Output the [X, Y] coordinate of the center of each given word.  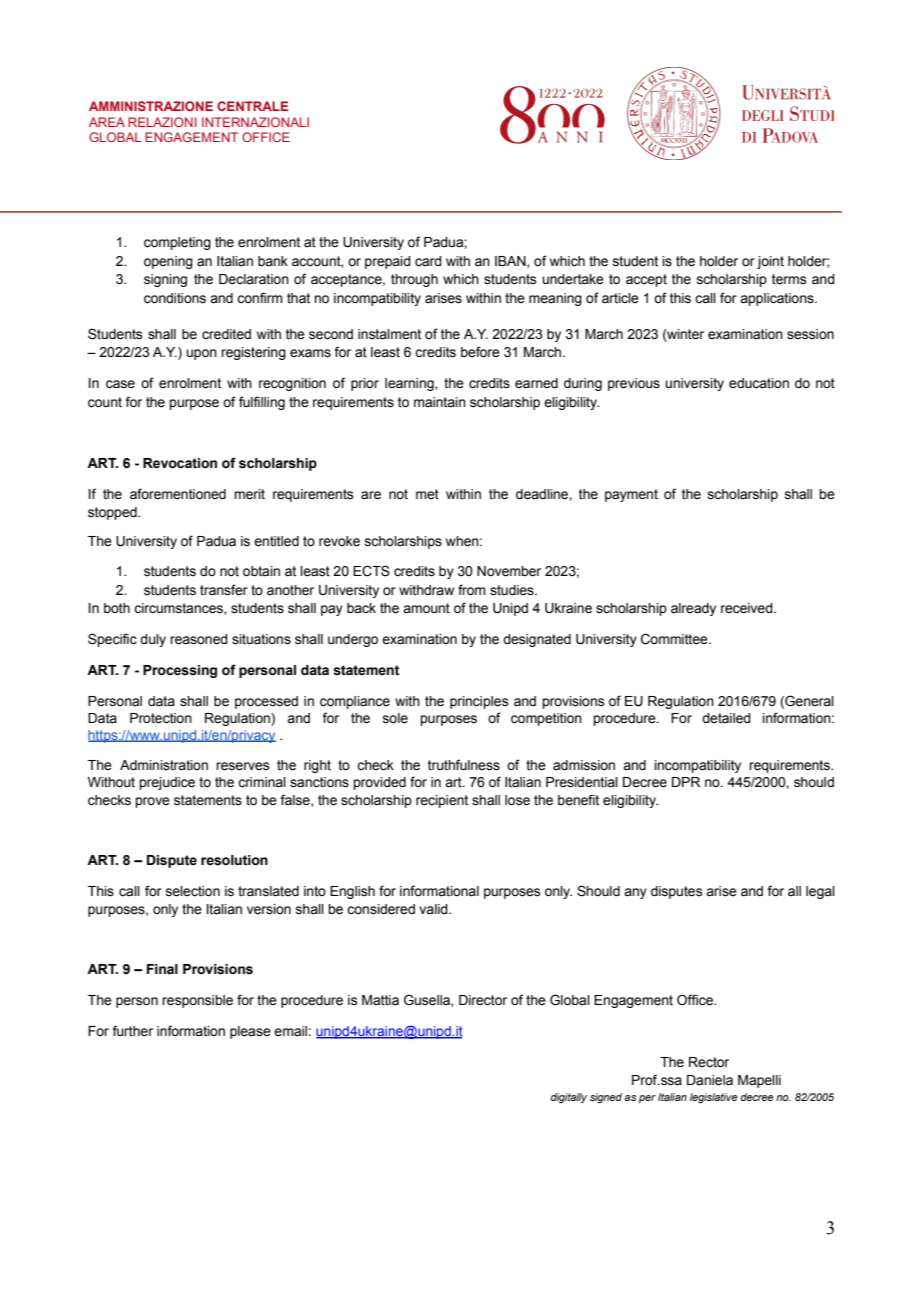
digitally [568, 1098]
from [471, 590]
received [748, 608]
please [250, 1032]
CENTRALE [252, 106]
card [428, 261]
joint [770, 262]
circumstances [179, 609]
